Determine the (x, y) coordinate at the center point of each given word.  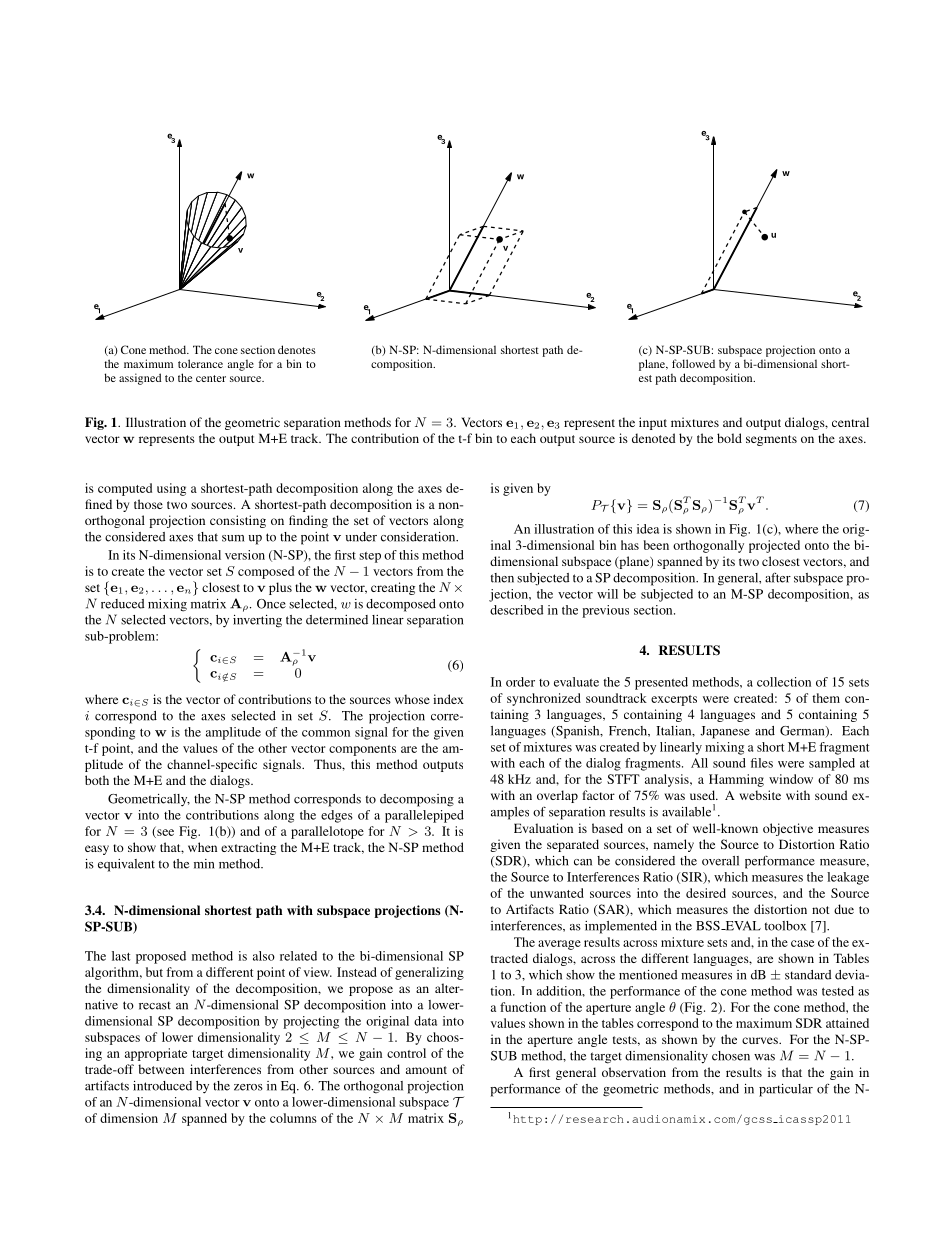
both (97, 780)
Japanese (725, 732)
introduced (162, 1086)
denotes (297, 349)
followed (693, 363)
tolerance (200, 363)
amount (426, 1070)
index (448, 699)
